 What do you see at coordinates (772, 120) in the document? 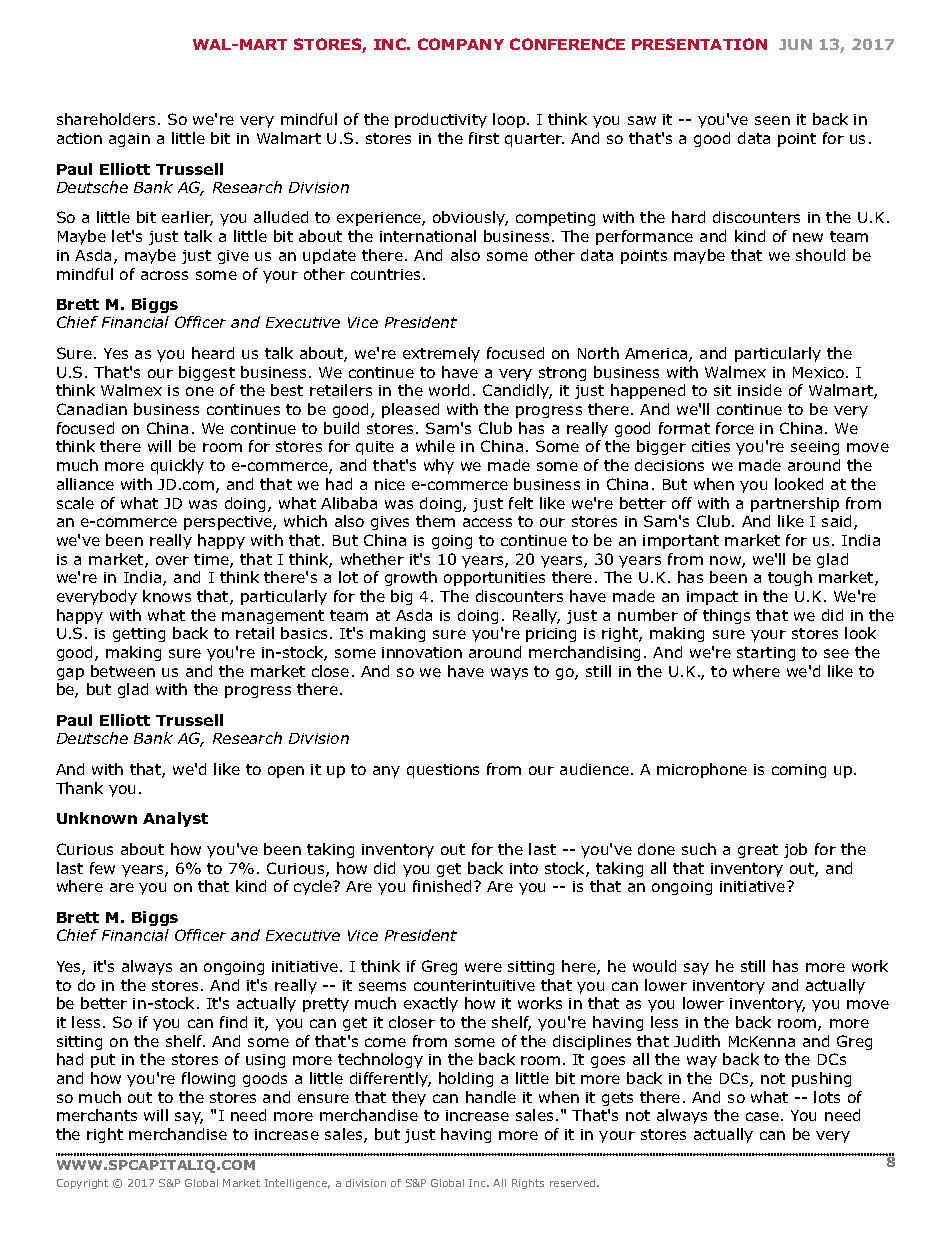
I see `seen` at bounding box center [772, 120].
